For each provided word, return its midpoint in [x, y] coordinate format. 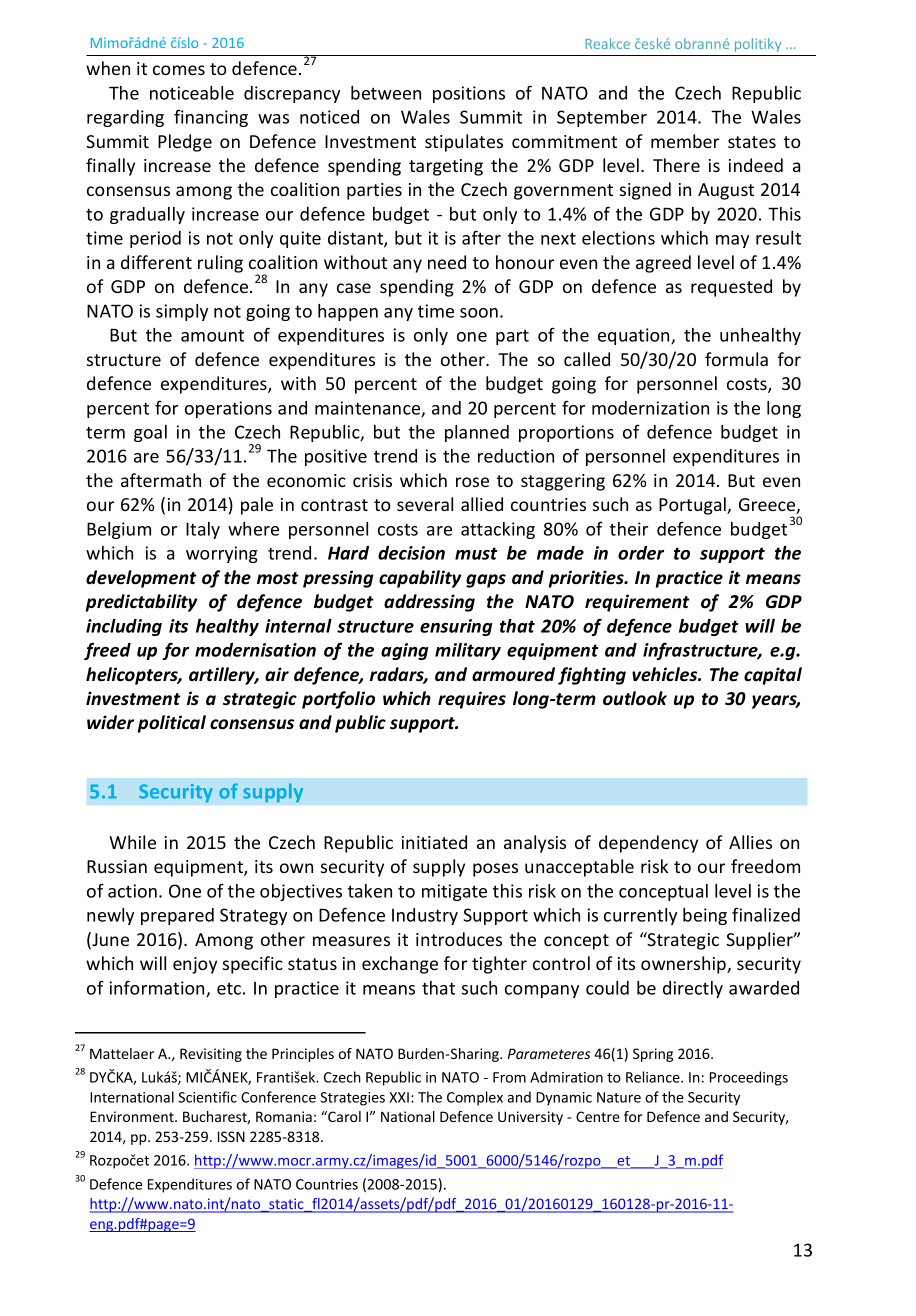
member [685, 141]
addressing [429, 603]
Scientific [207, 1097]
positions [469, 94]
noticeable [192, 93]
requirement [637, 603]
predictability [141, 603]
